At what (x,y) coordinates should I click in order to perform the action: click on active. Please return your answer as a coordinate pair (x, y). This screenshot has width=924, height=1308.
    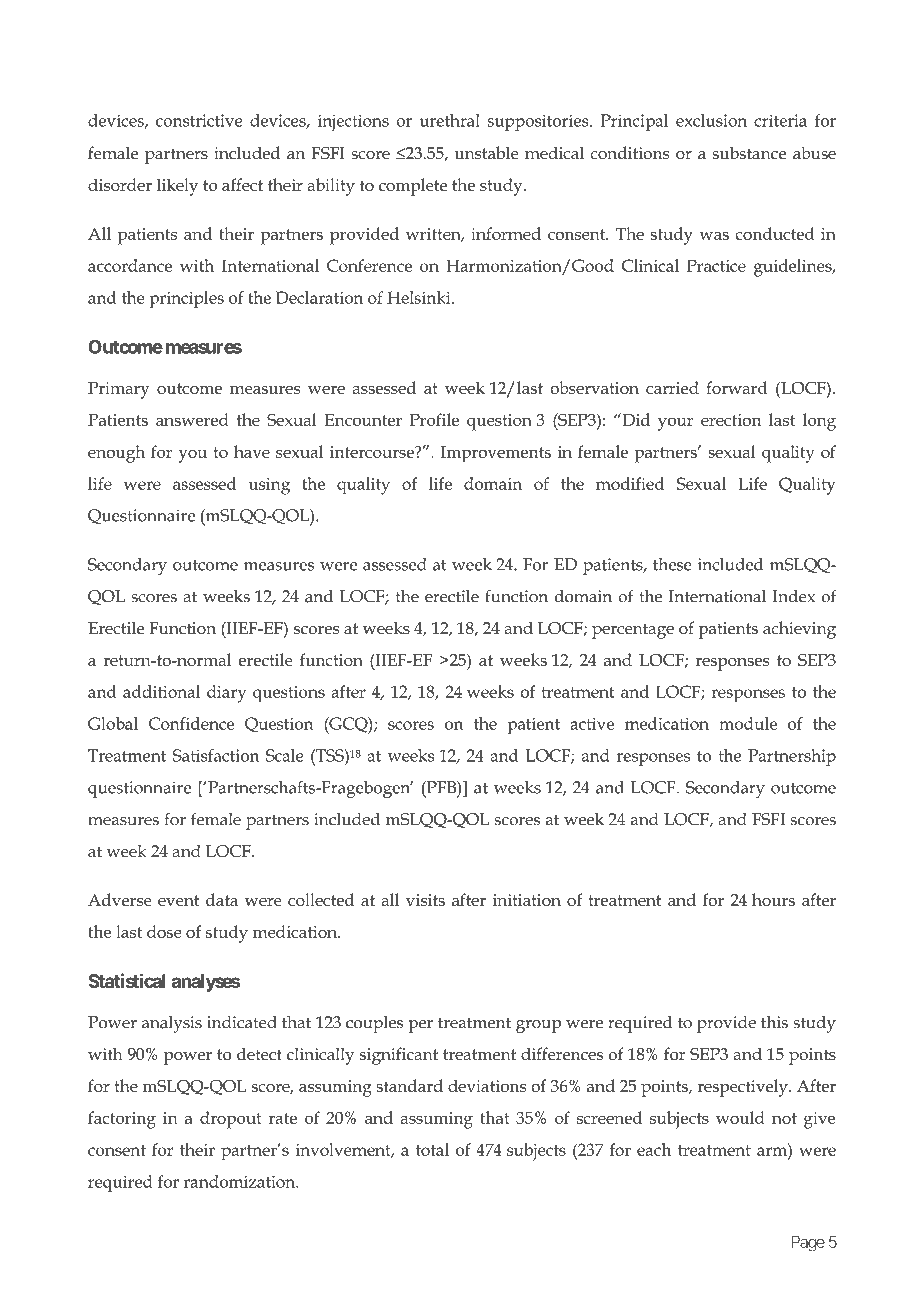
    Looking at the image, I should click on (592, 724).
